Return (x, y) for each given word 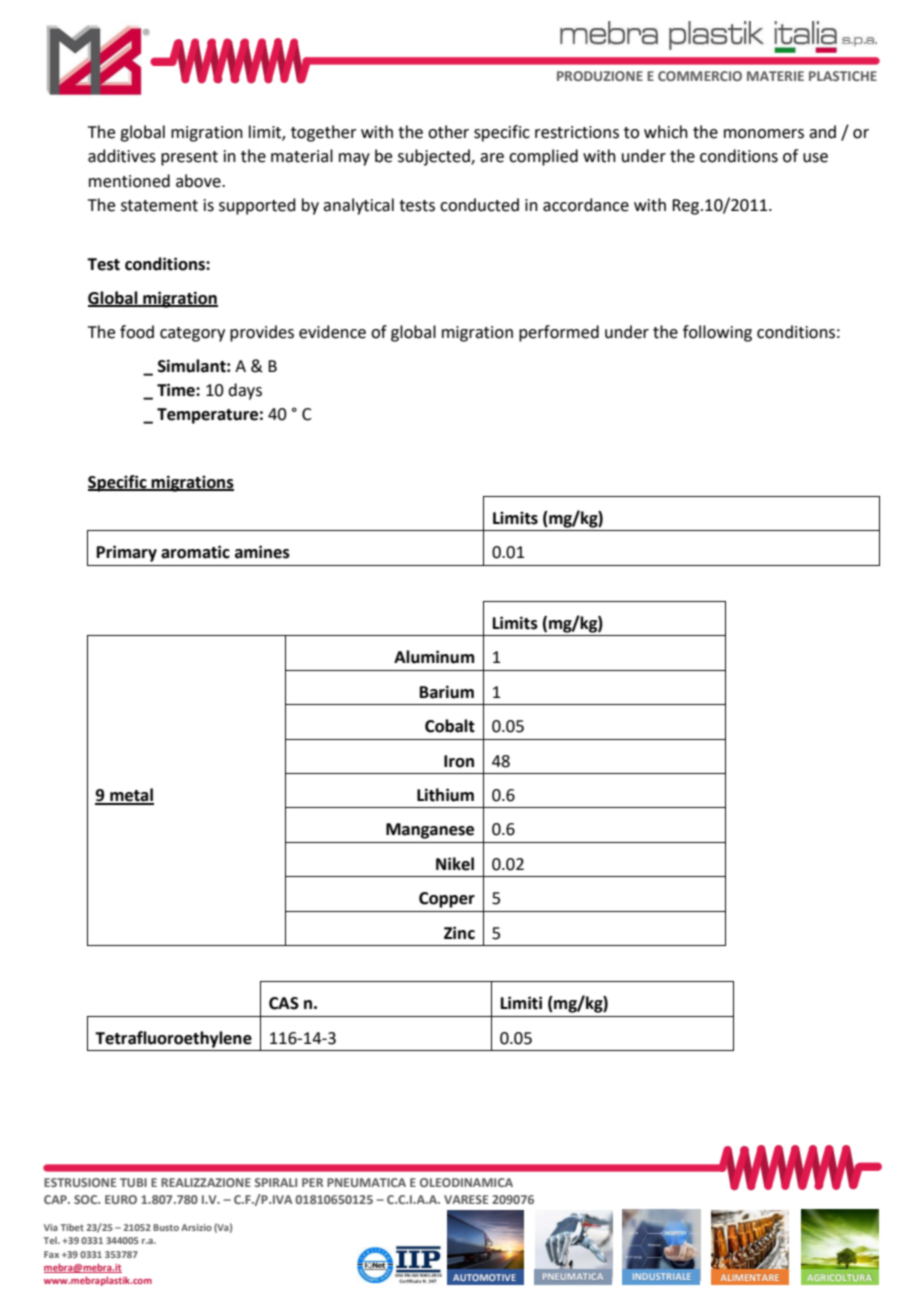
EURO (121, 1199)
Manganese (430, 831)
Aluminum (434, 657)
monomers (764, 134)
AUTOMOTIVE (484, 1277)
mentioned (129, 181)
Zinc (459, 933)
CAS (284, 1003)
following (717, 333)
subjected (435, 157)
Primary (127, 553)
